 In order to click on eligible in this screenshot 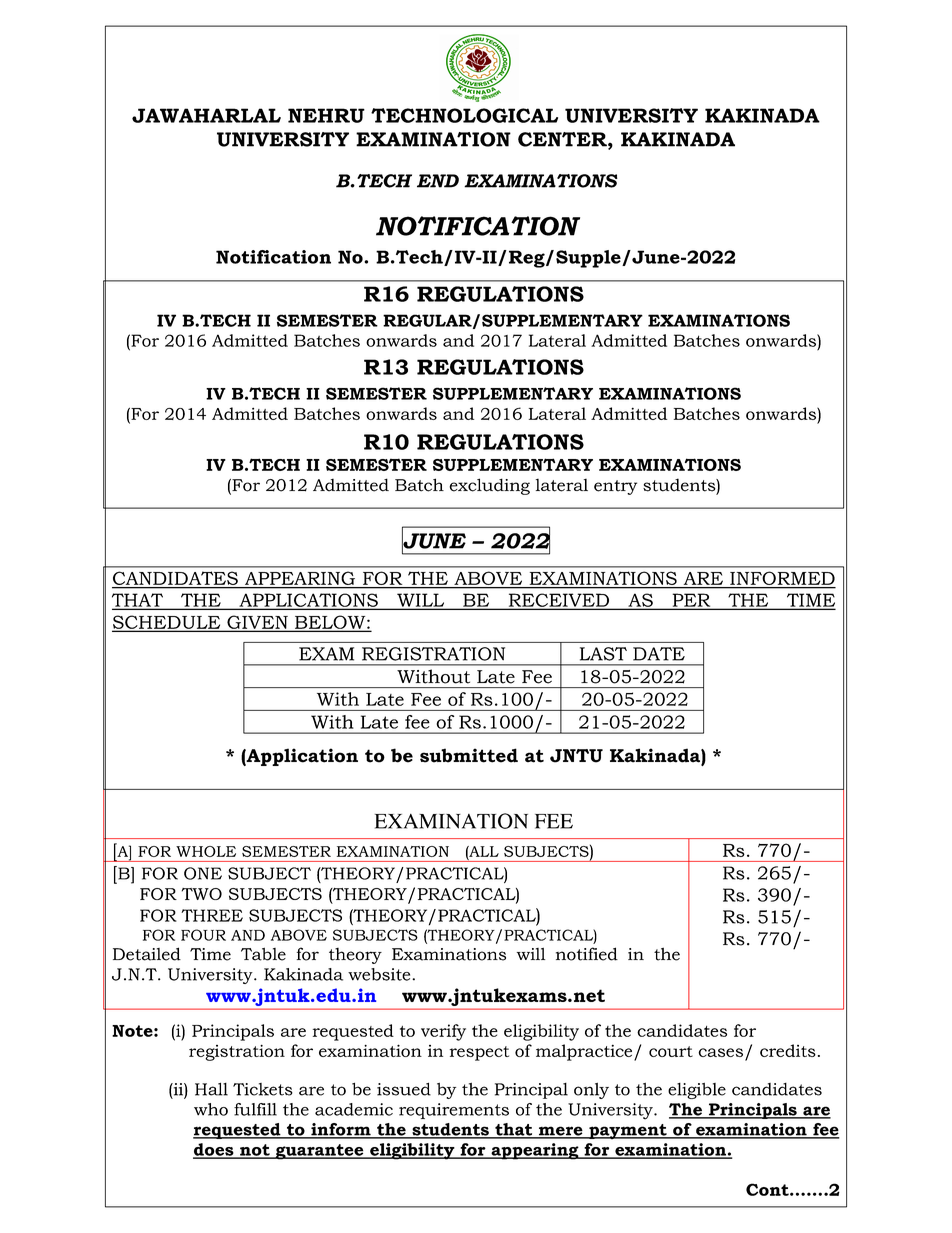, I will do `click(697, 1091)`.
